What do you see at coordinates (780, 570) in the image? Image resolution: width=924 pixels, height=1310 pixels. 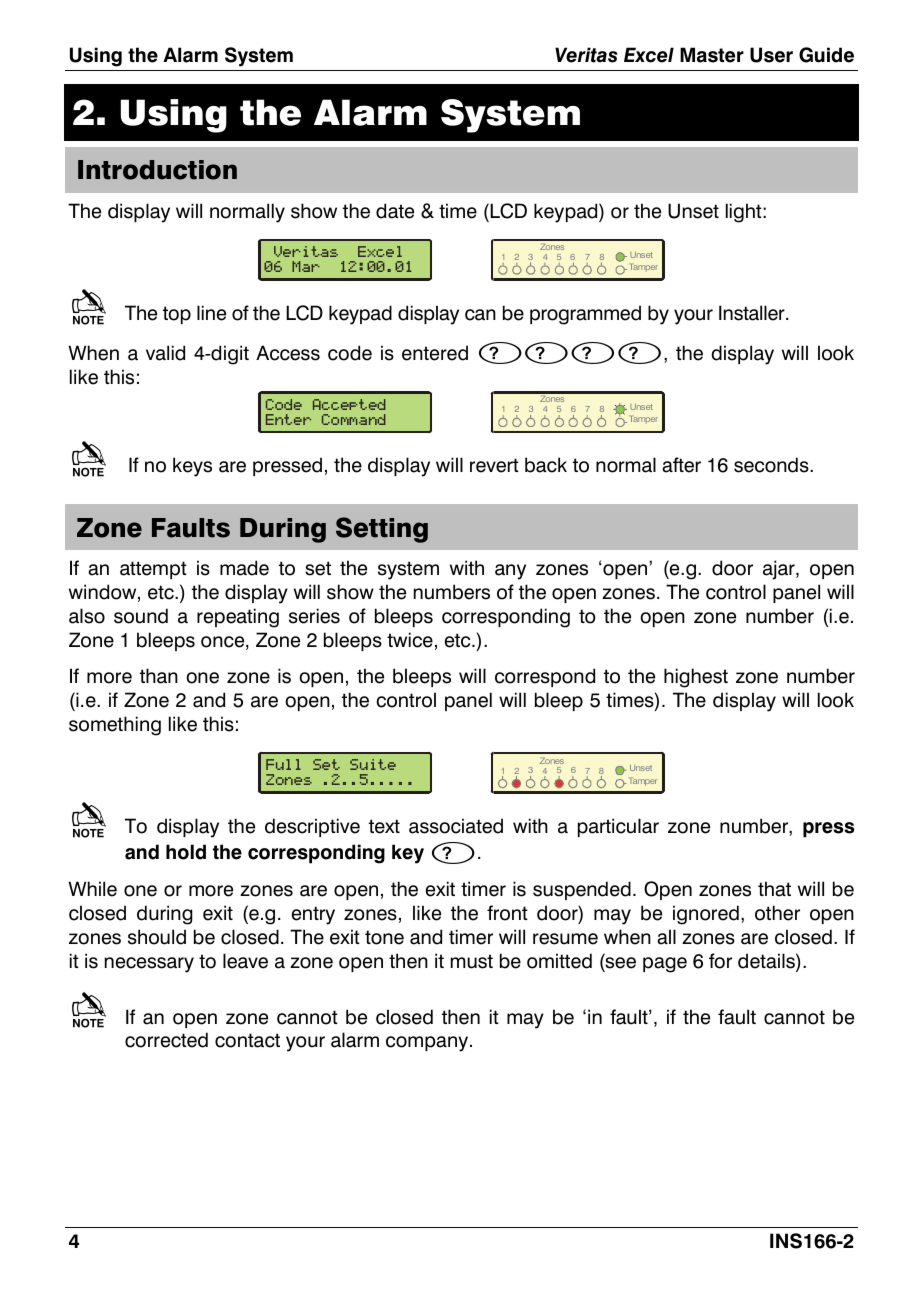 I see `ajar` at bounding box center [780, 570].
